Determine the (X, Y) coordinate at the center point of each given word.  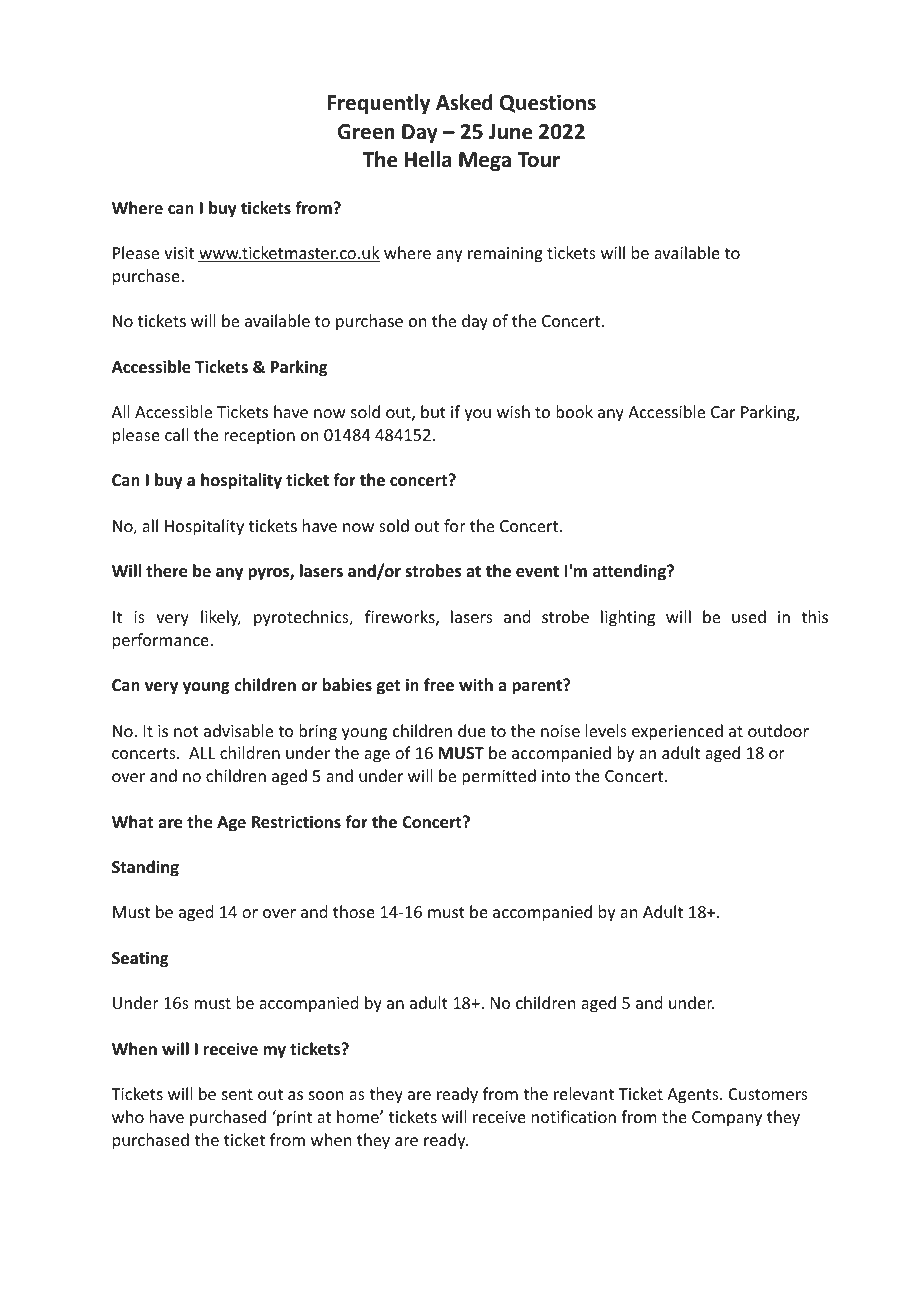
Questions (548, 103)
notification (574, 1116)
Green (366, 132)
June (510, 132)
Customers (768, 1094)
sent (237, 1094)
